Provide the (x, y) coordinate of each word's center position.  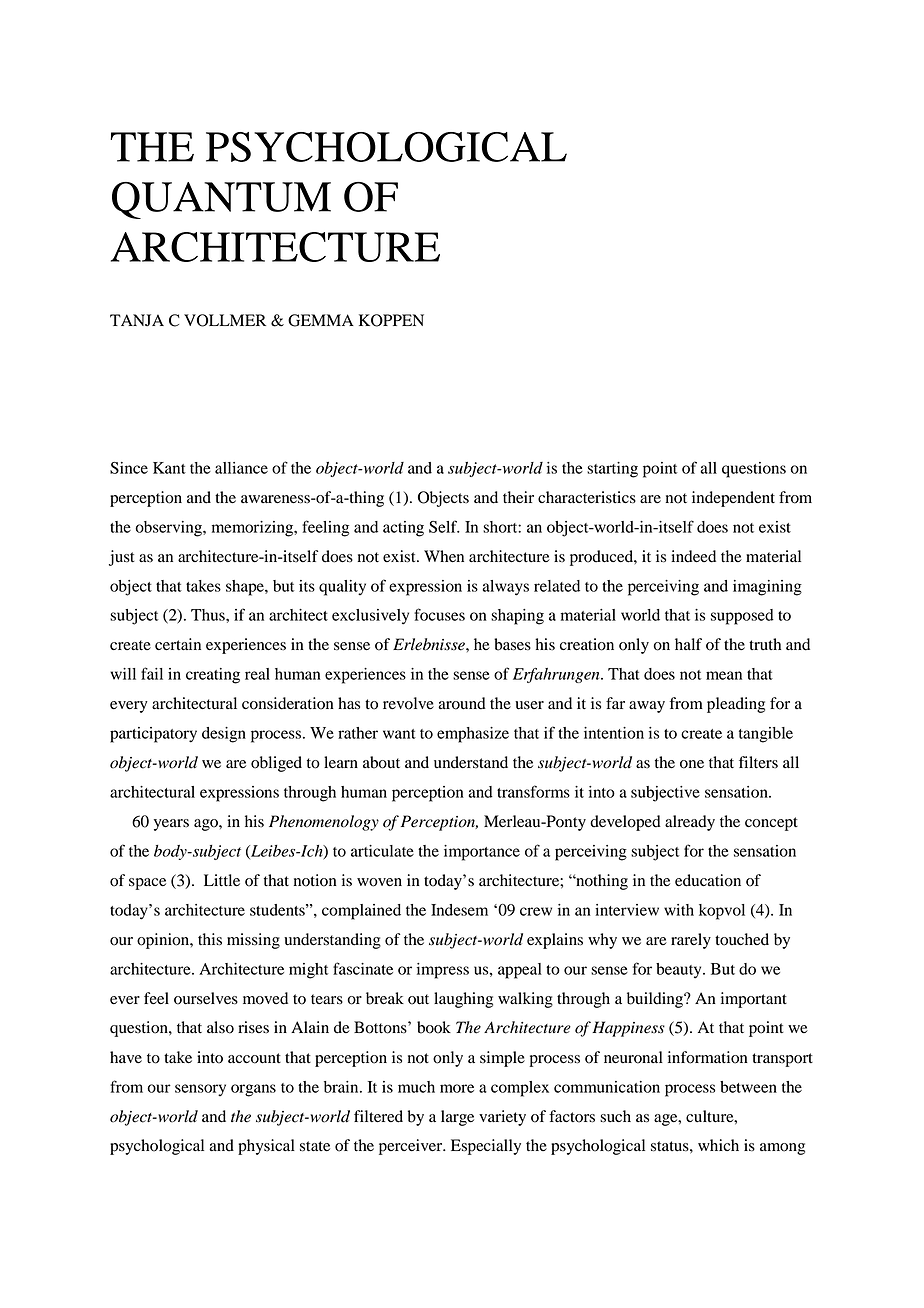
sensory (200, 1090)
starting (612, 470)
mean (724, 675)
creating (213, 676)
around (462, 703)
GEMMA (321, 320)
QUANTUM (221, 200)
